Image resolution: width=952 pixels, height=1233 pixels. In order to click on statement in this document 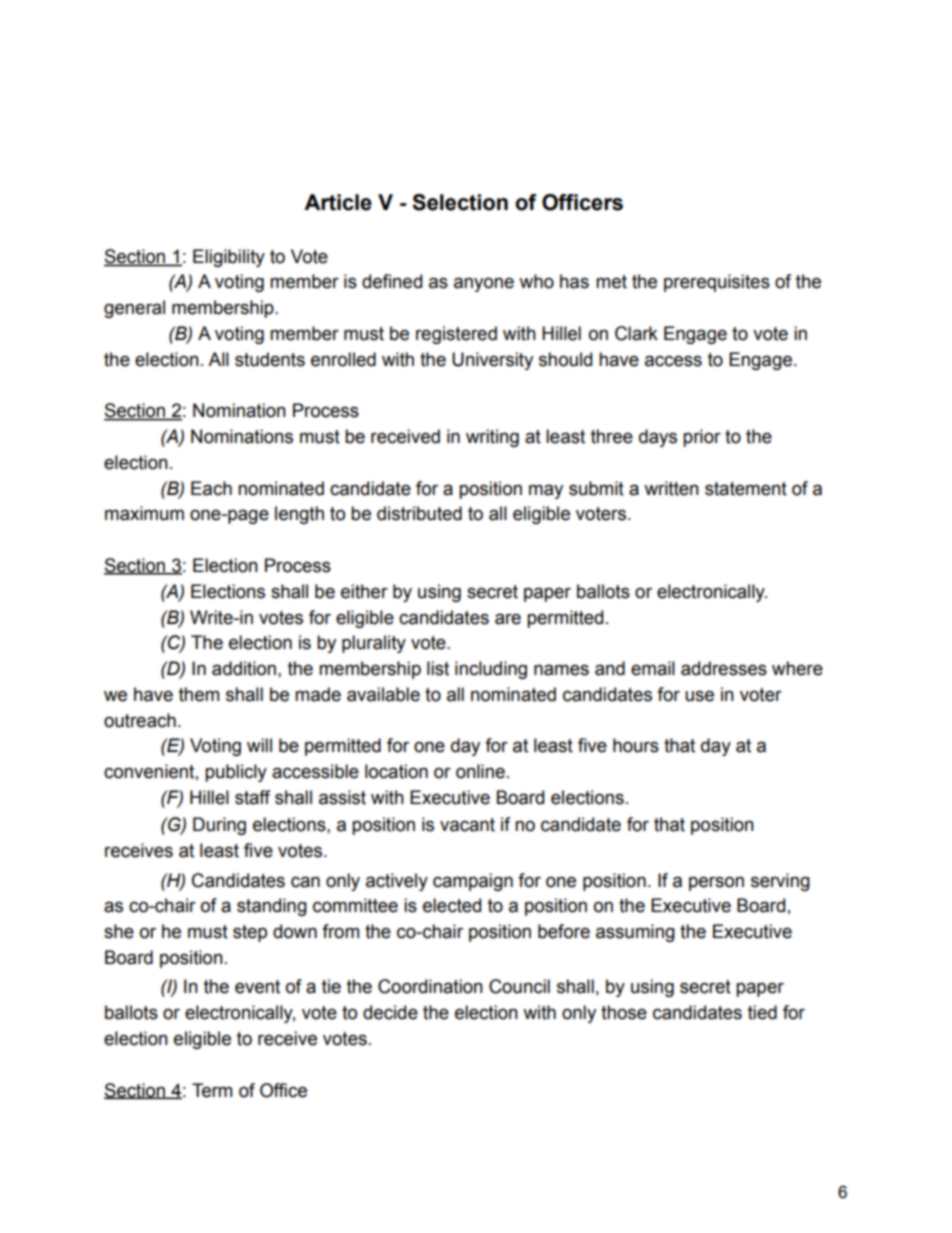, I will do `click(746, 489)`.
